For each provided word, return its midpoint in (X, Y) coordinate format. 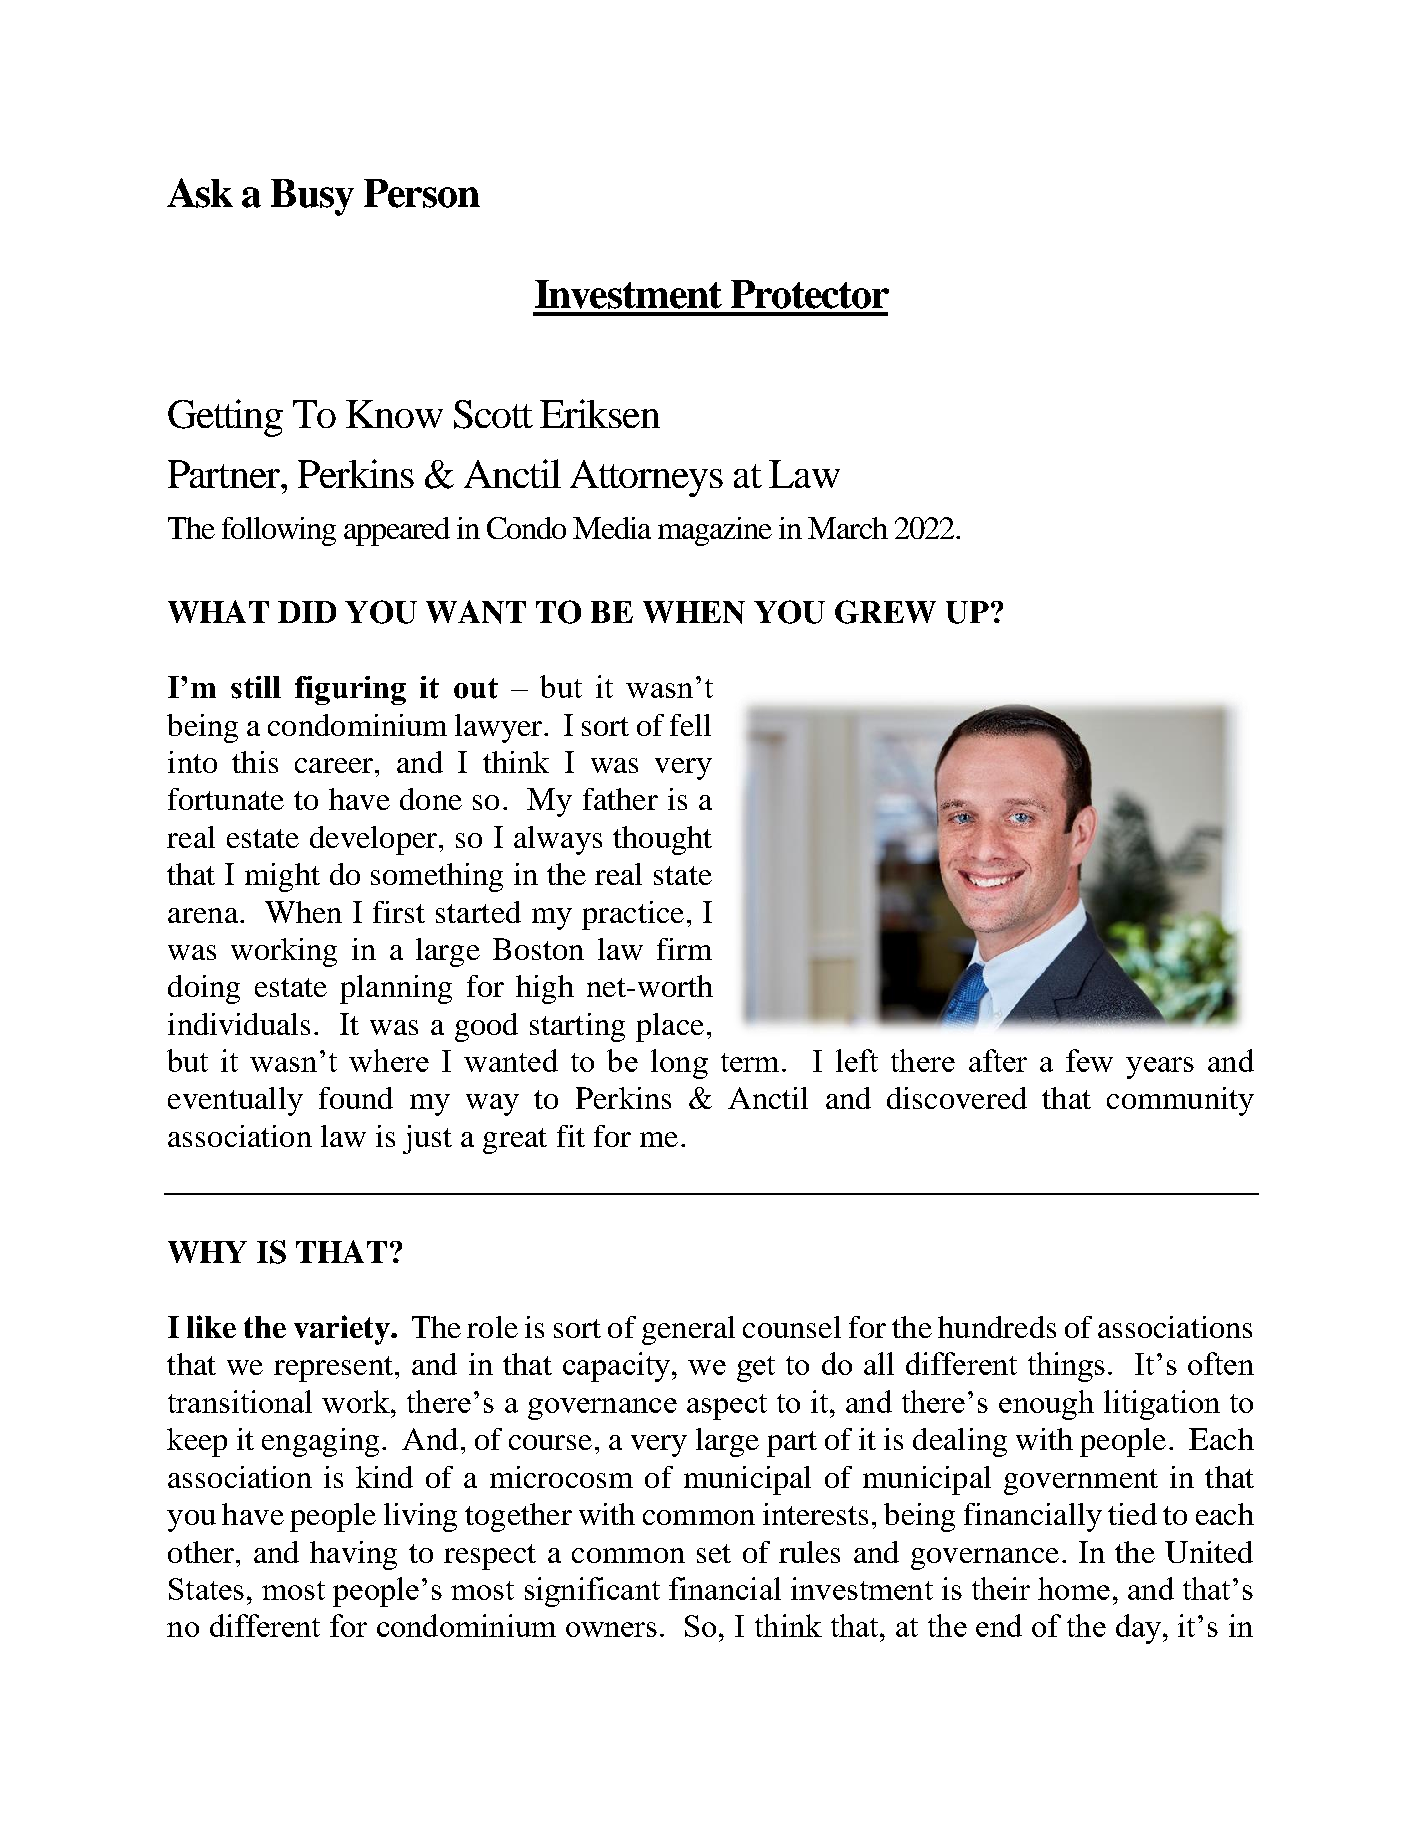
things (1066, 1367)
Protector (810, 294)
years (1160, 1068)
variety (343, 1330)
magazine (715, 531)
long (679, 1064)
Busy (312, 197)
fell (690, 725)
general (688, 1330)
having (353, 1555)
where (389, 1060)
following (279, 531)
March (848, 528)
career (335, 765)
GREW (885, 612)
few (1089, 1060)
